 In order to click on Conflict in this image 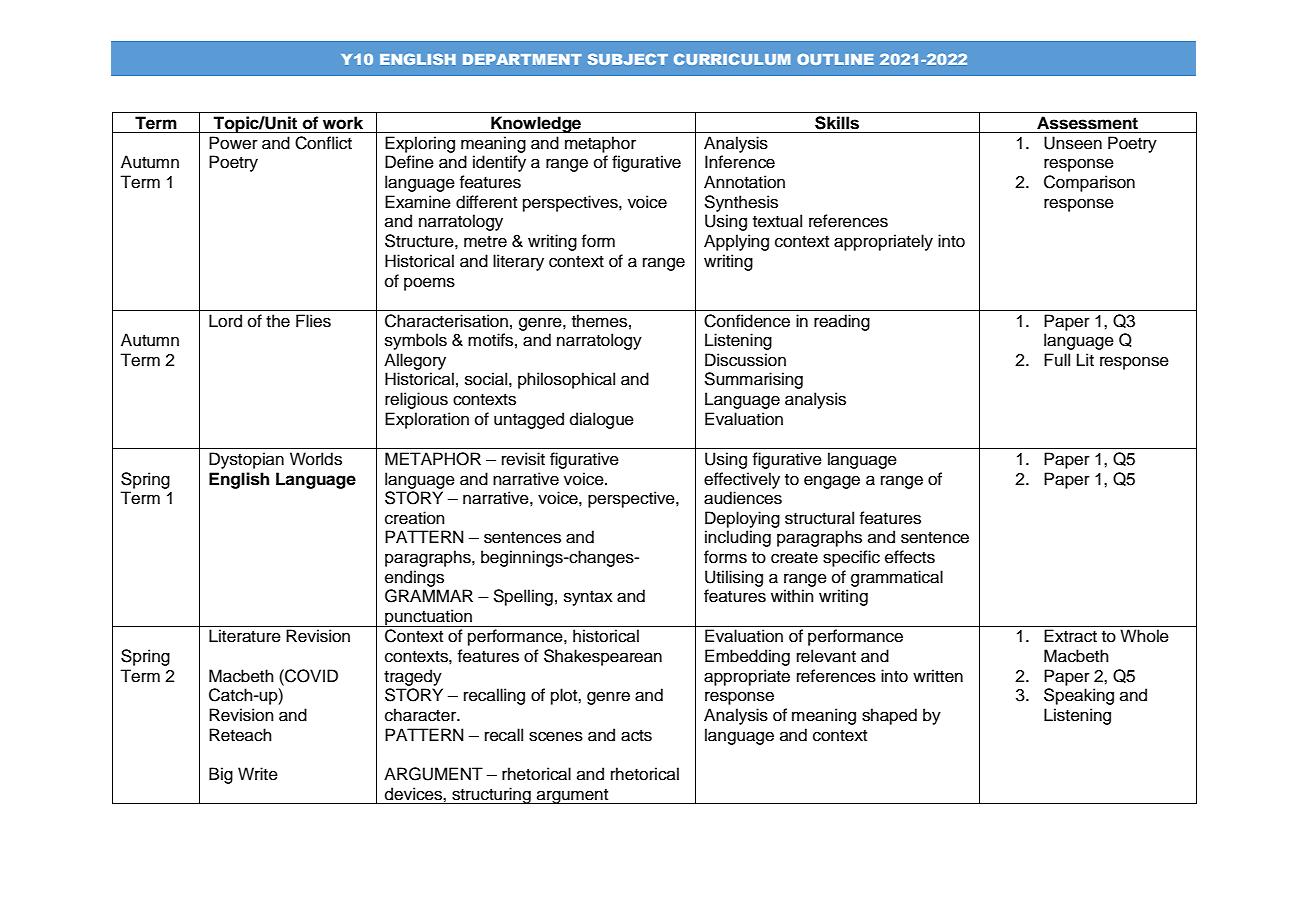, I will do `click(323, 143)`.
